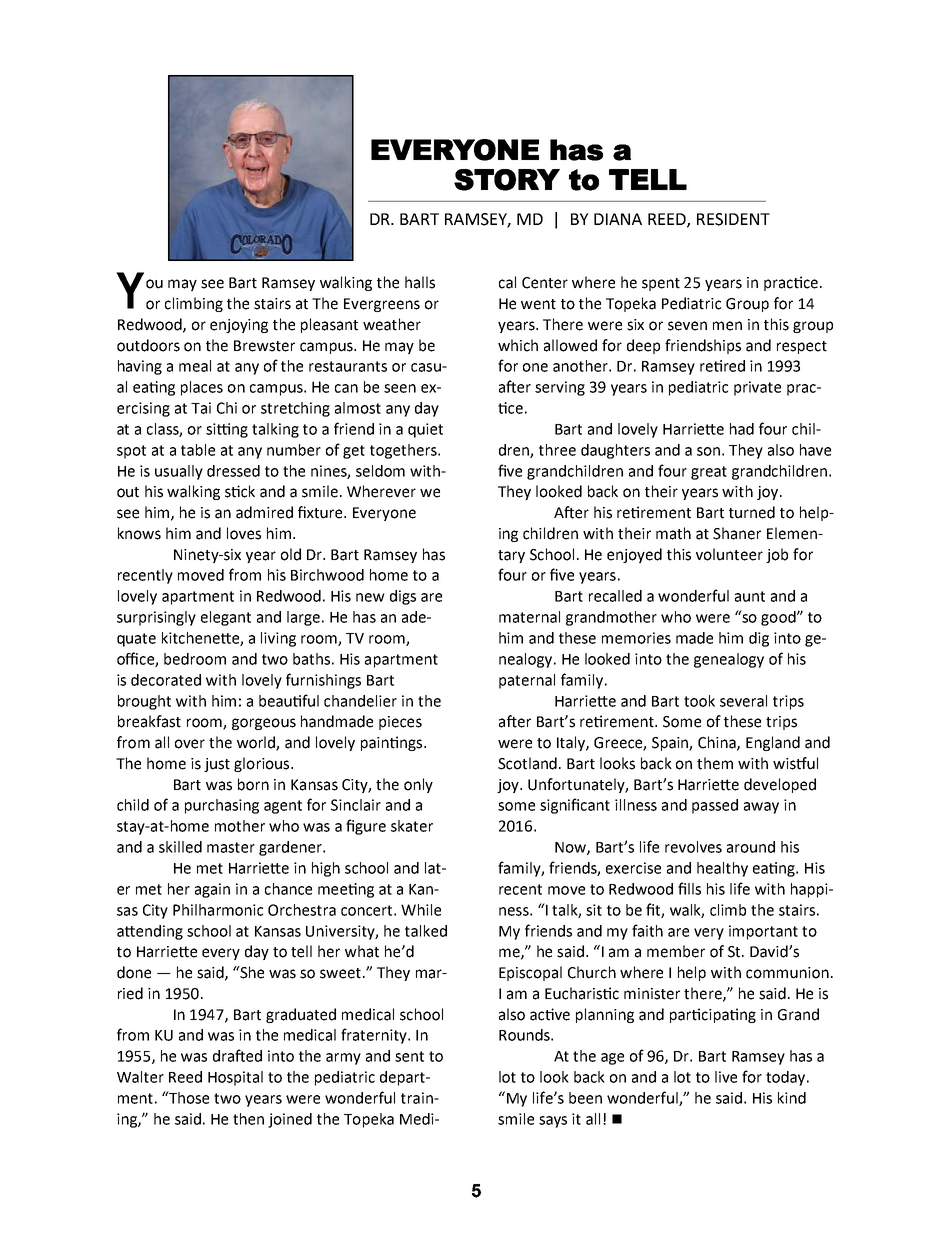 This screenshot has height=1233, width=952. Describe the element at coordinates (715, 806) in the screenshot. I see `passed` at that location.
